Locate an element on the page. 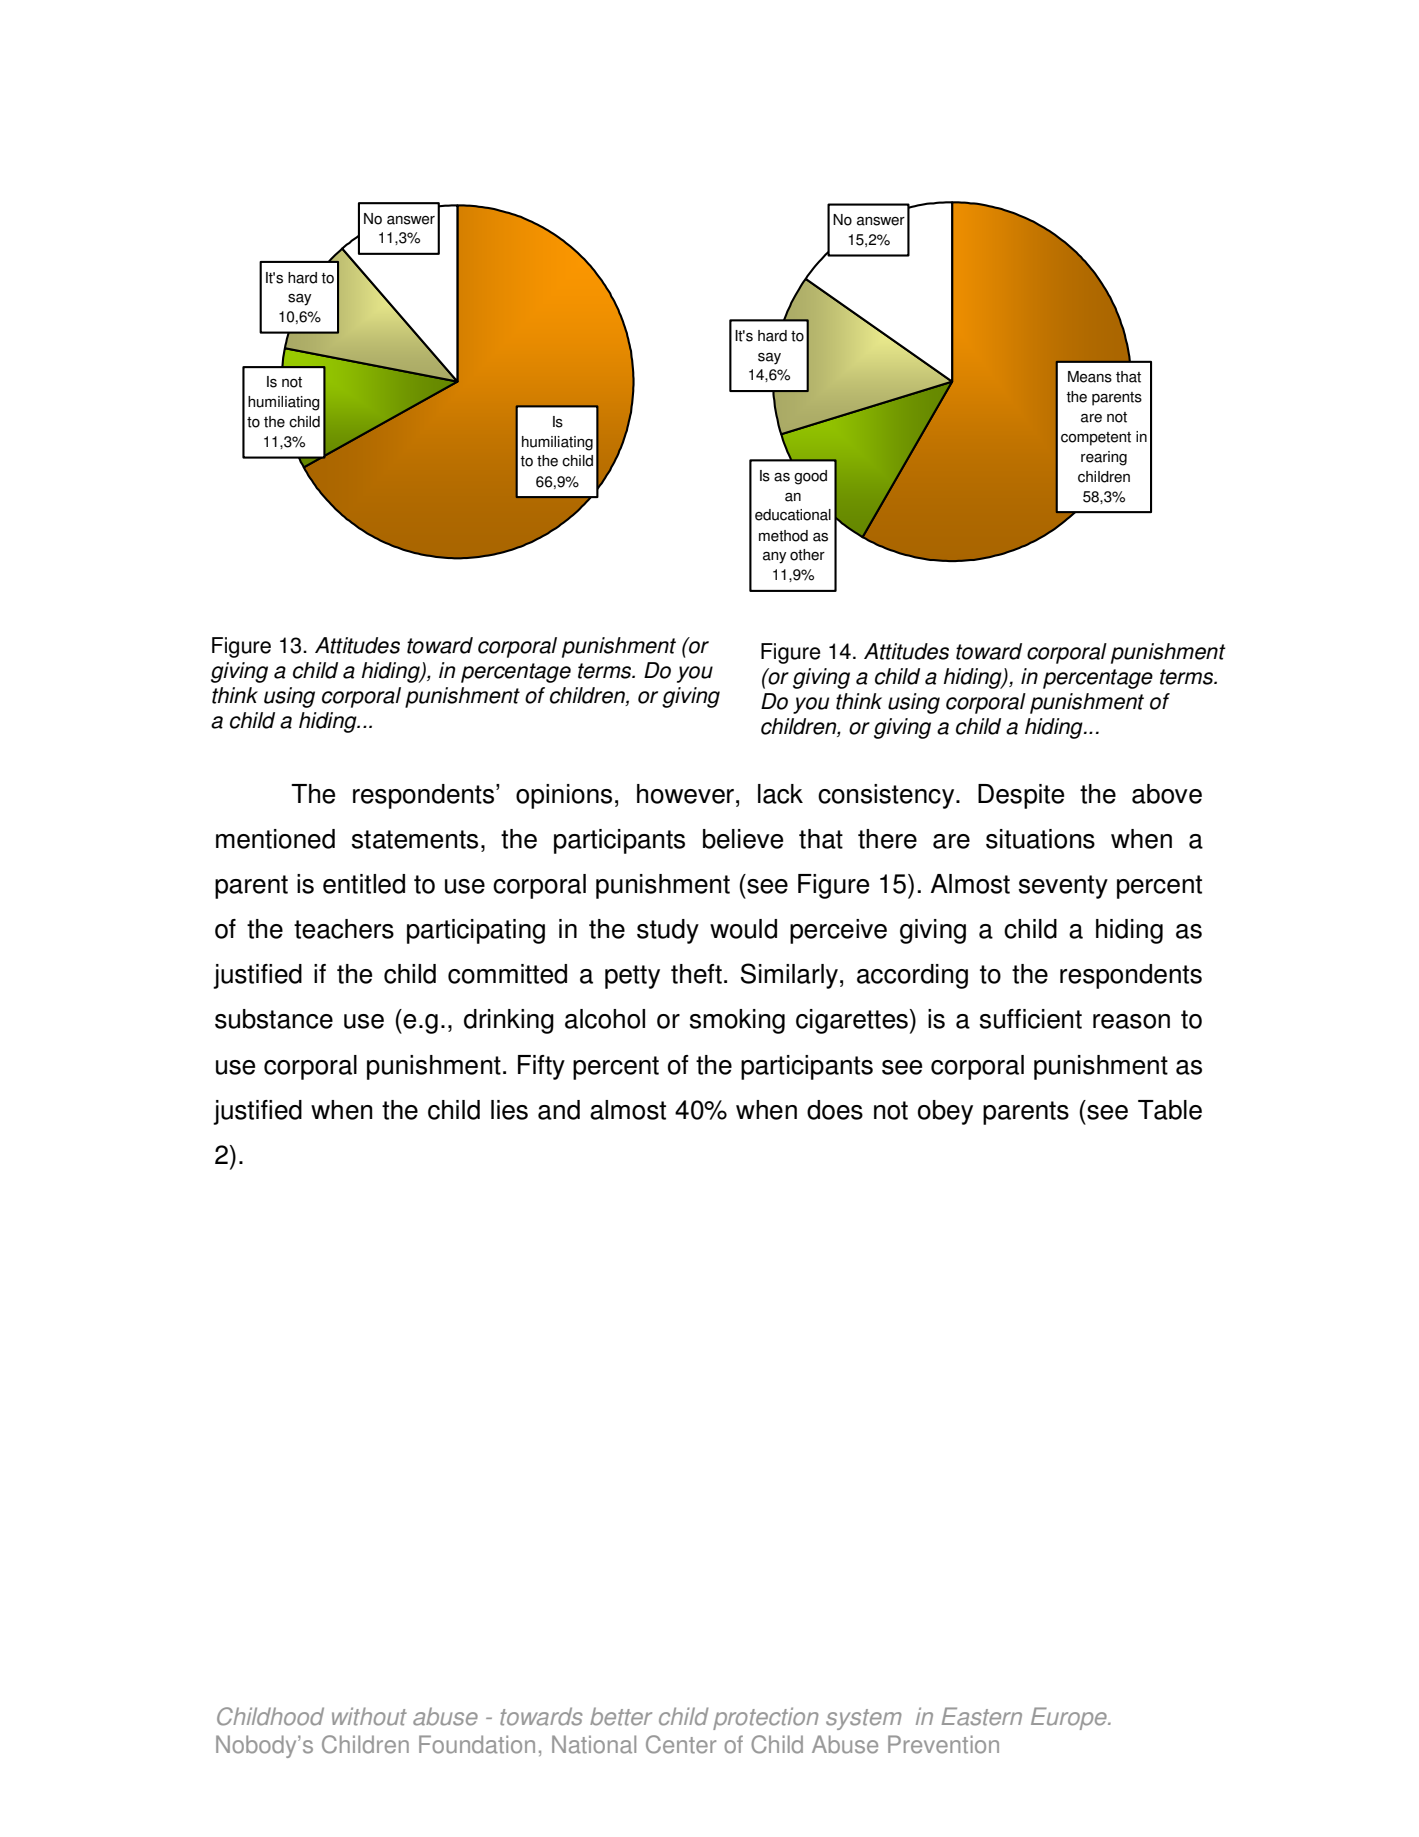 Image resolution: width=1419 pixels, height=1837 pixels. without is located at coordinates (369, 1716).
